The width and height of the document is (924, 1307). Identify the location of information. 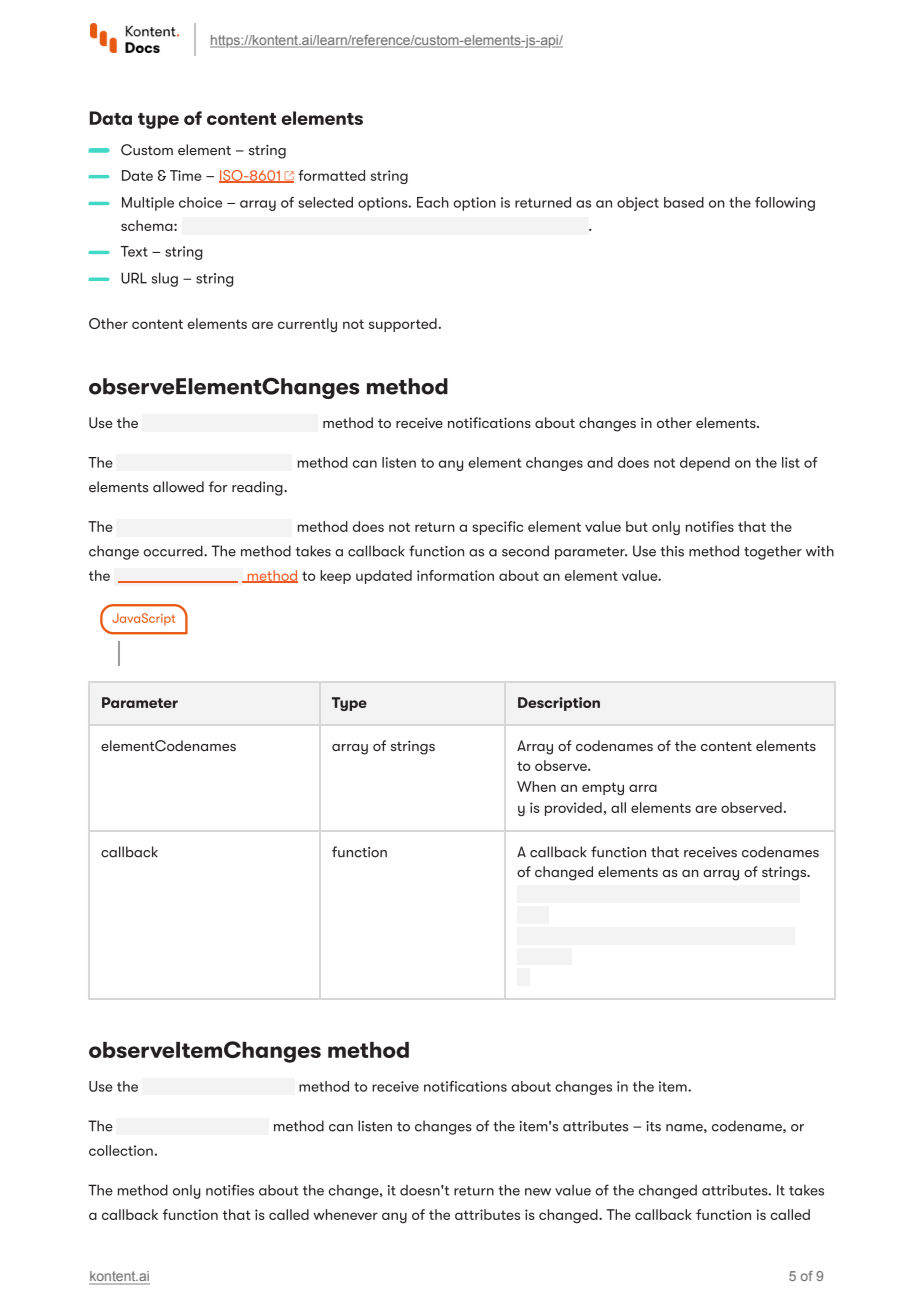
(455, 575).
